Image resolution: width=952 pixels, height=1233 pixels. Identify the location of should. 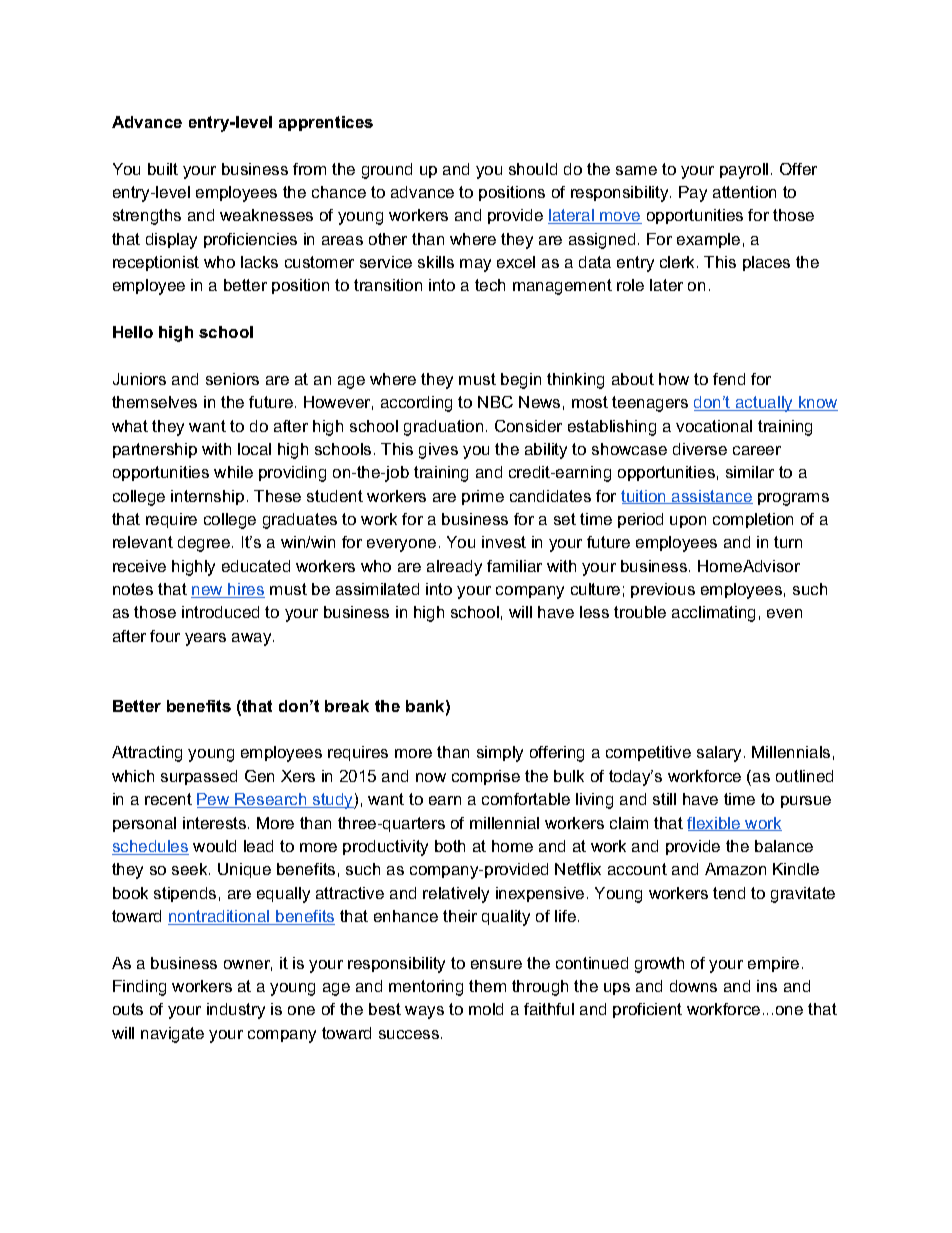
(533, 169).
